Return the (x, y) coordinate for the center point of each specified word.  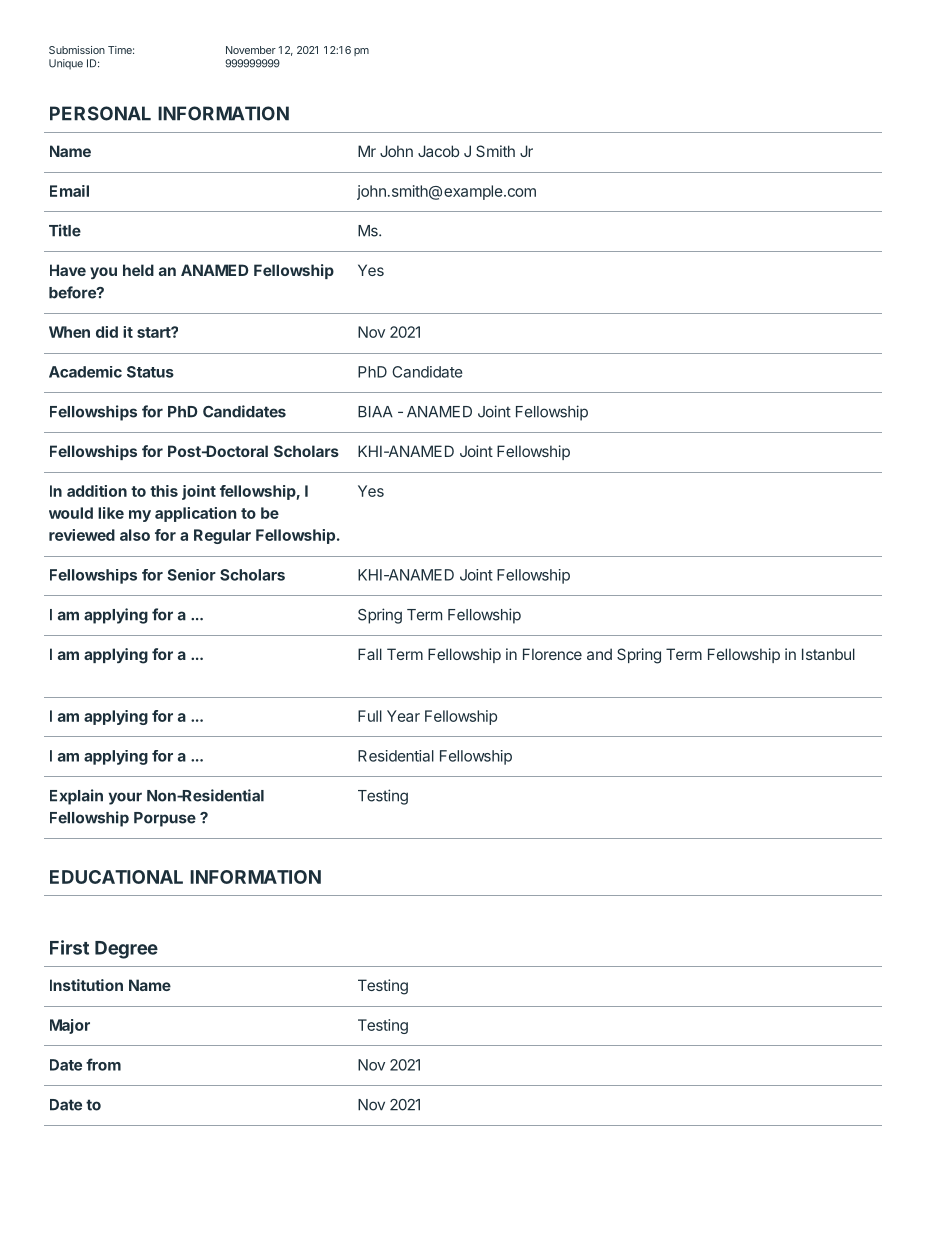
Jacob (438, 151)
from (103, 1064)
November (251, 50)
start (154, 332)
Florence (552, 654)
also (135, 535)
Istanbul (828, 654)
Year (403, 716)
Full (370, 716)
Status (150, 372)
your (125, 798)
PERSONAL (100, 113)
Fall (370, 654)
